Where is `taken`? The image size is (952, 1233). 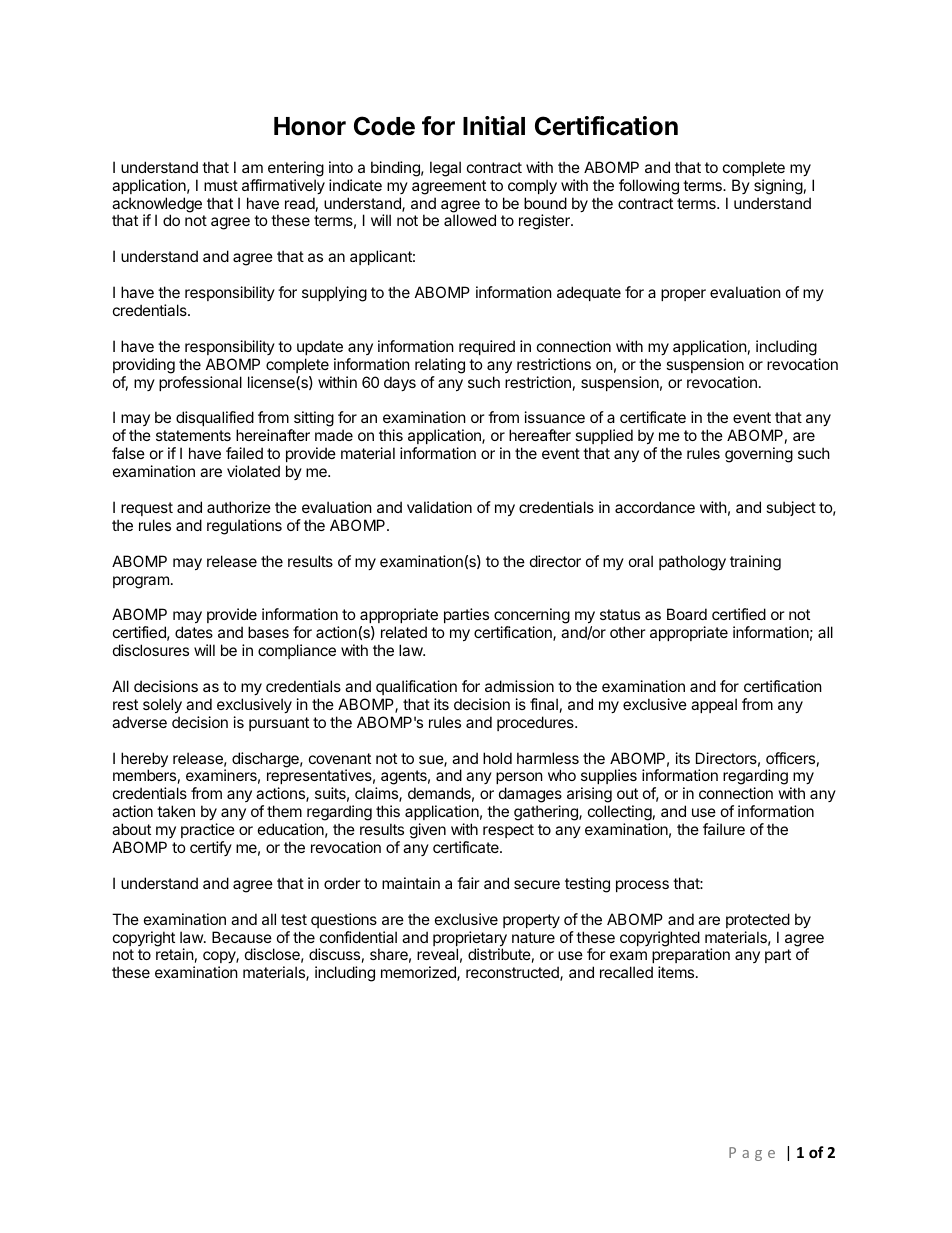 taken is located at coordinates (176, 811).
